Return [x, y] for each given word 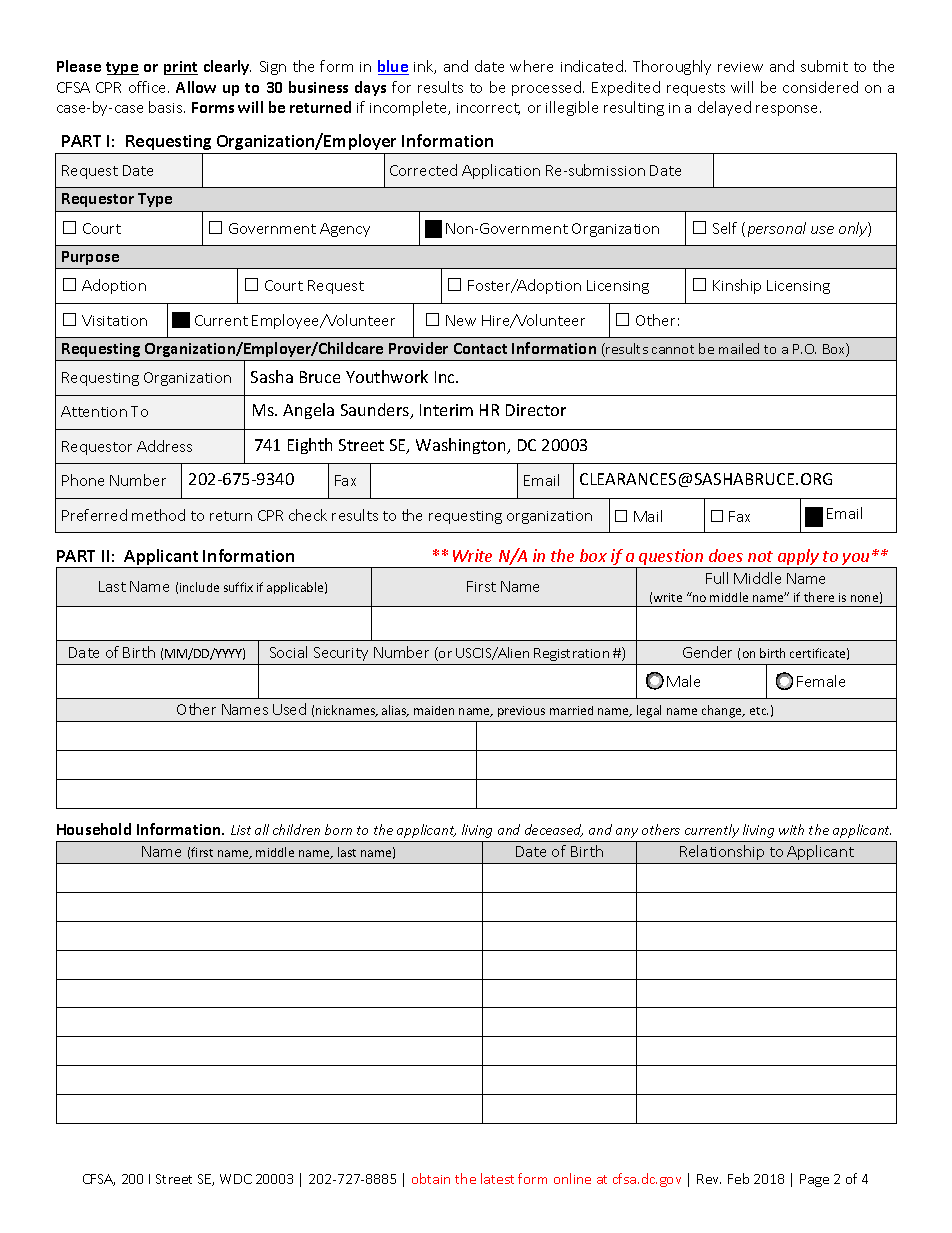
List [241, 830]
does [726, 555]
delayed [724, 108]
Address [164, 446]
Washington [462, 446]
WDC [236, 1179]
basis [167, 107]
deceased [554, 830]
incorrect [488, 109]
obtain [431, 1178]
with [791, 829]
